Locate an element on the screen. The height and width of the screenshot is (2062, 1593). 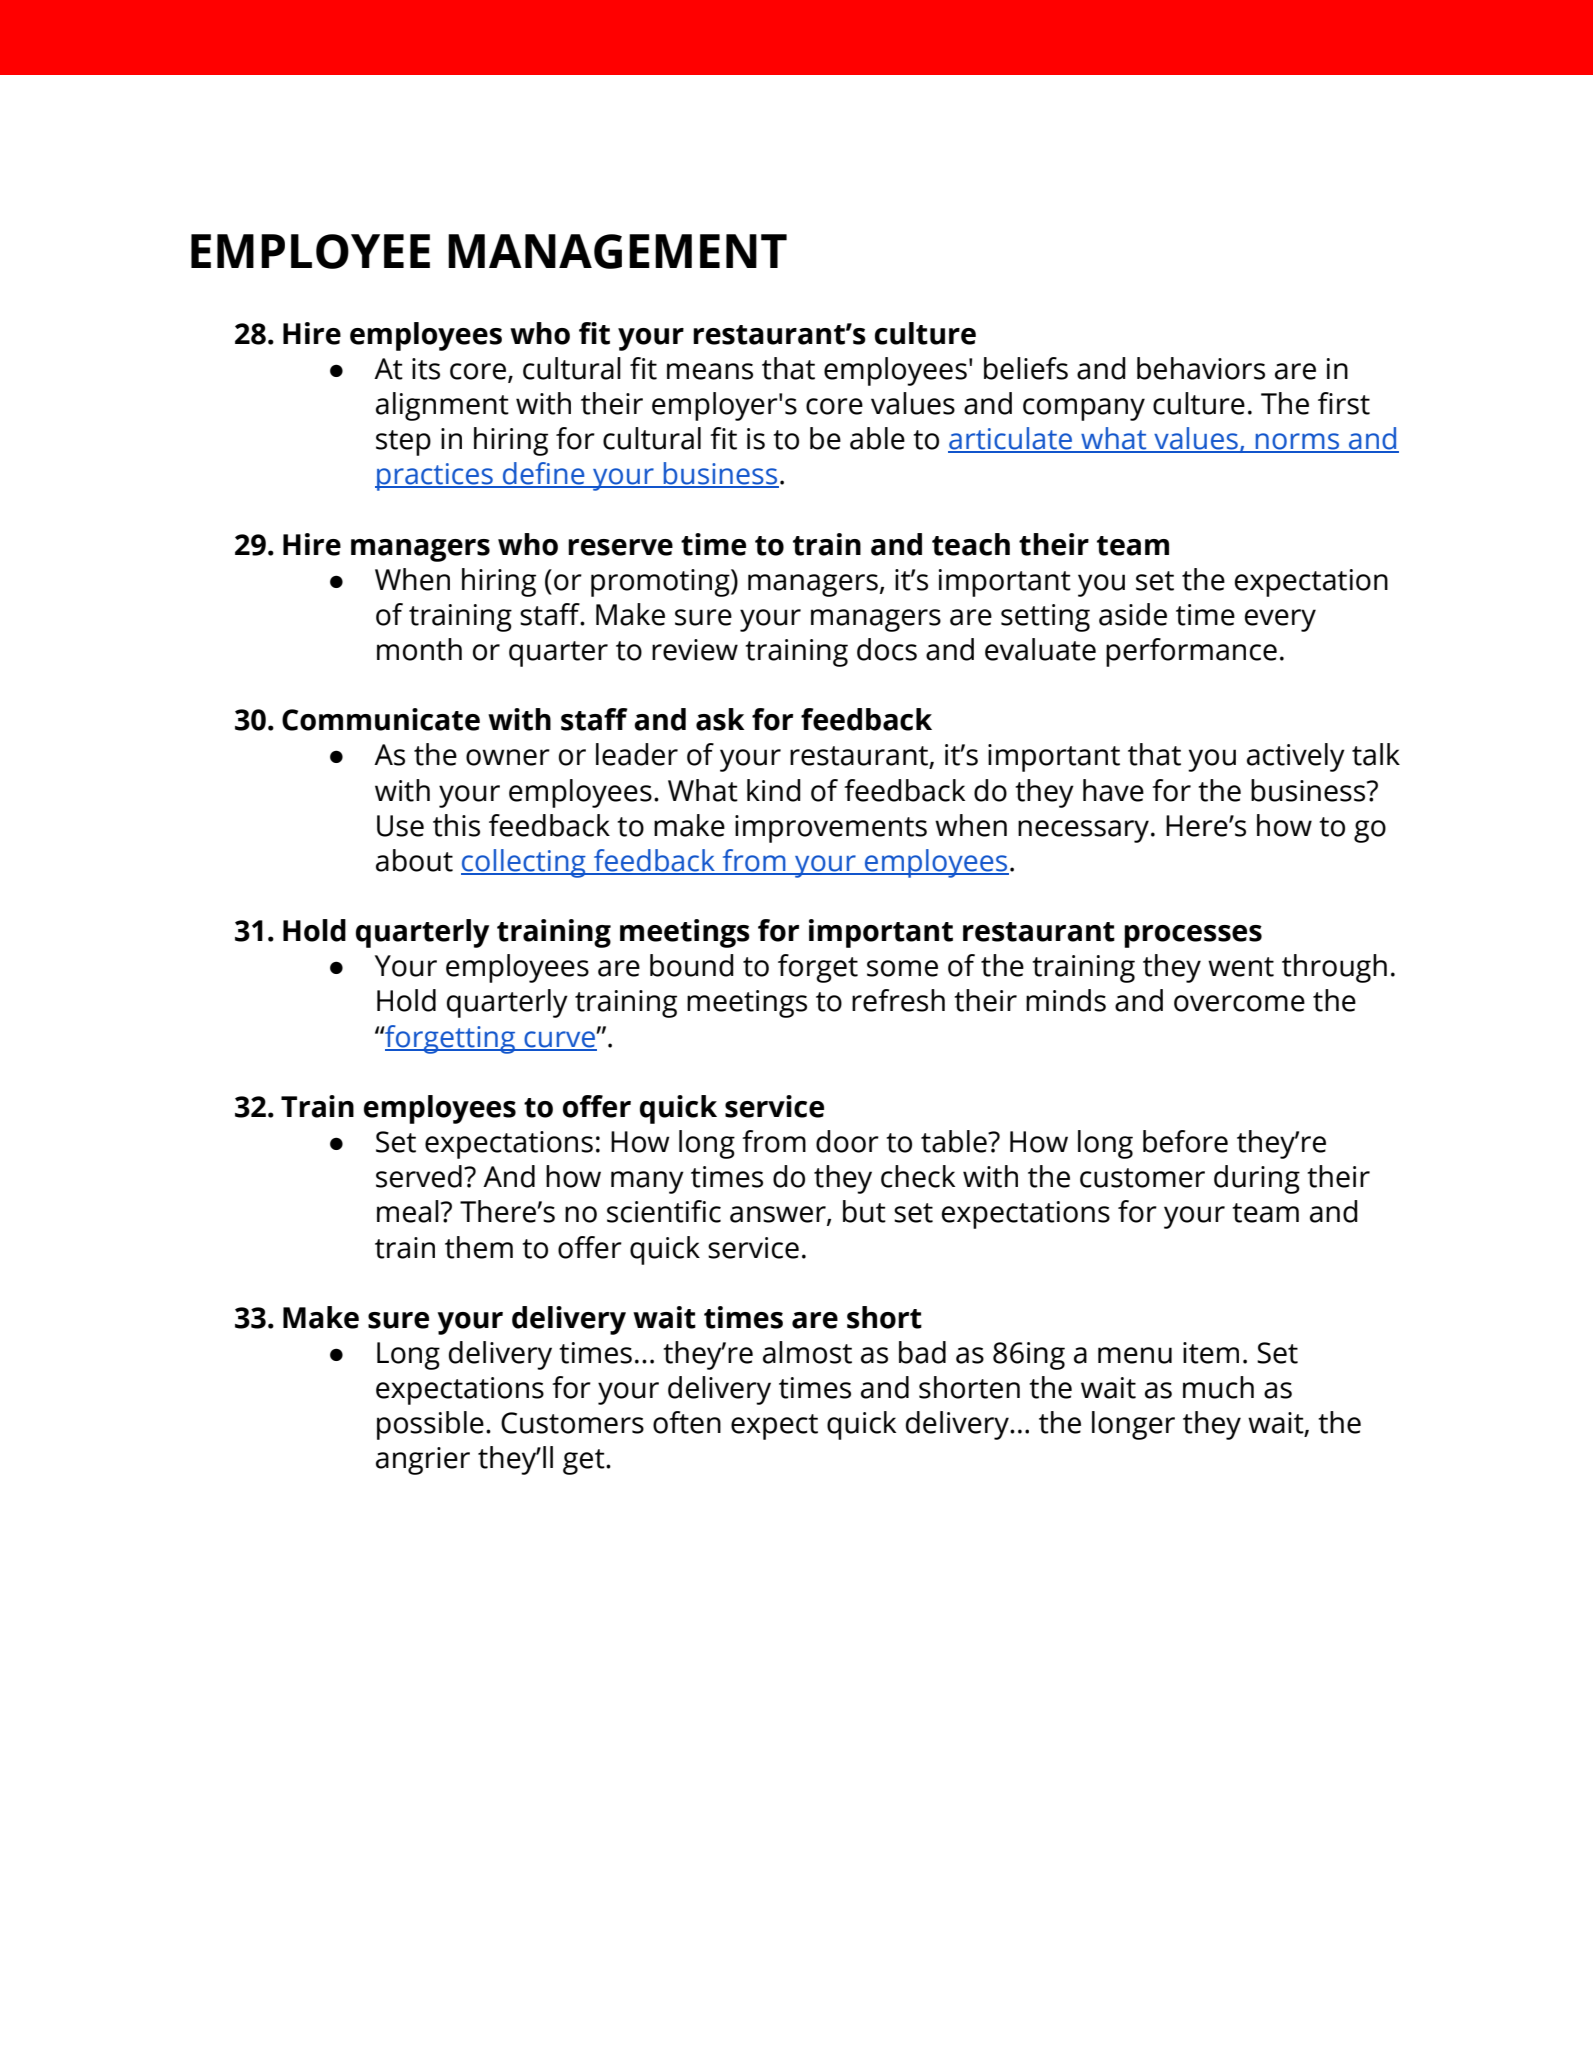
beliefs is located at coordinates (1026, 368).
